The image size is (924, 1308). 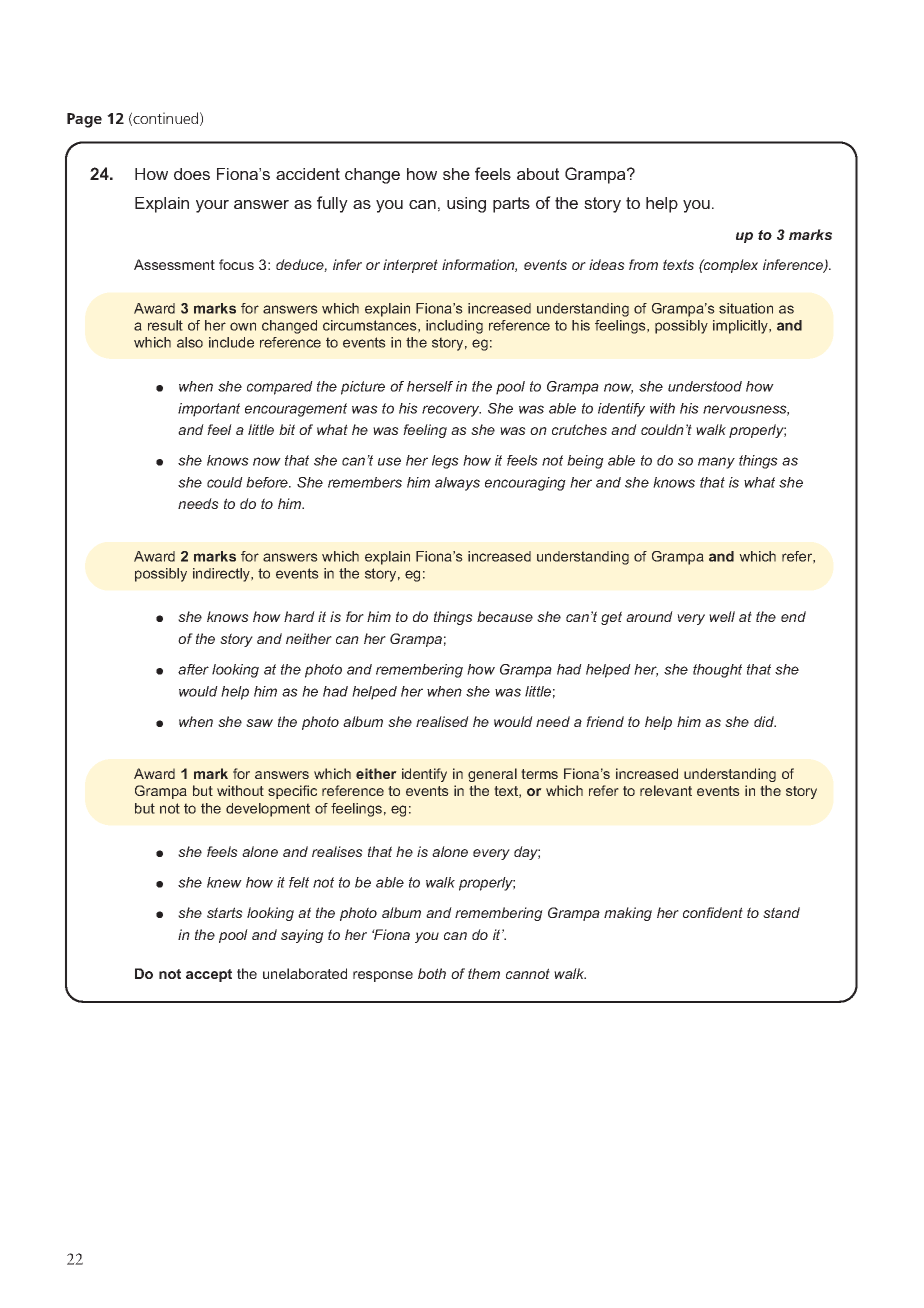 I want to click on always, so click(x=457, y=484).
